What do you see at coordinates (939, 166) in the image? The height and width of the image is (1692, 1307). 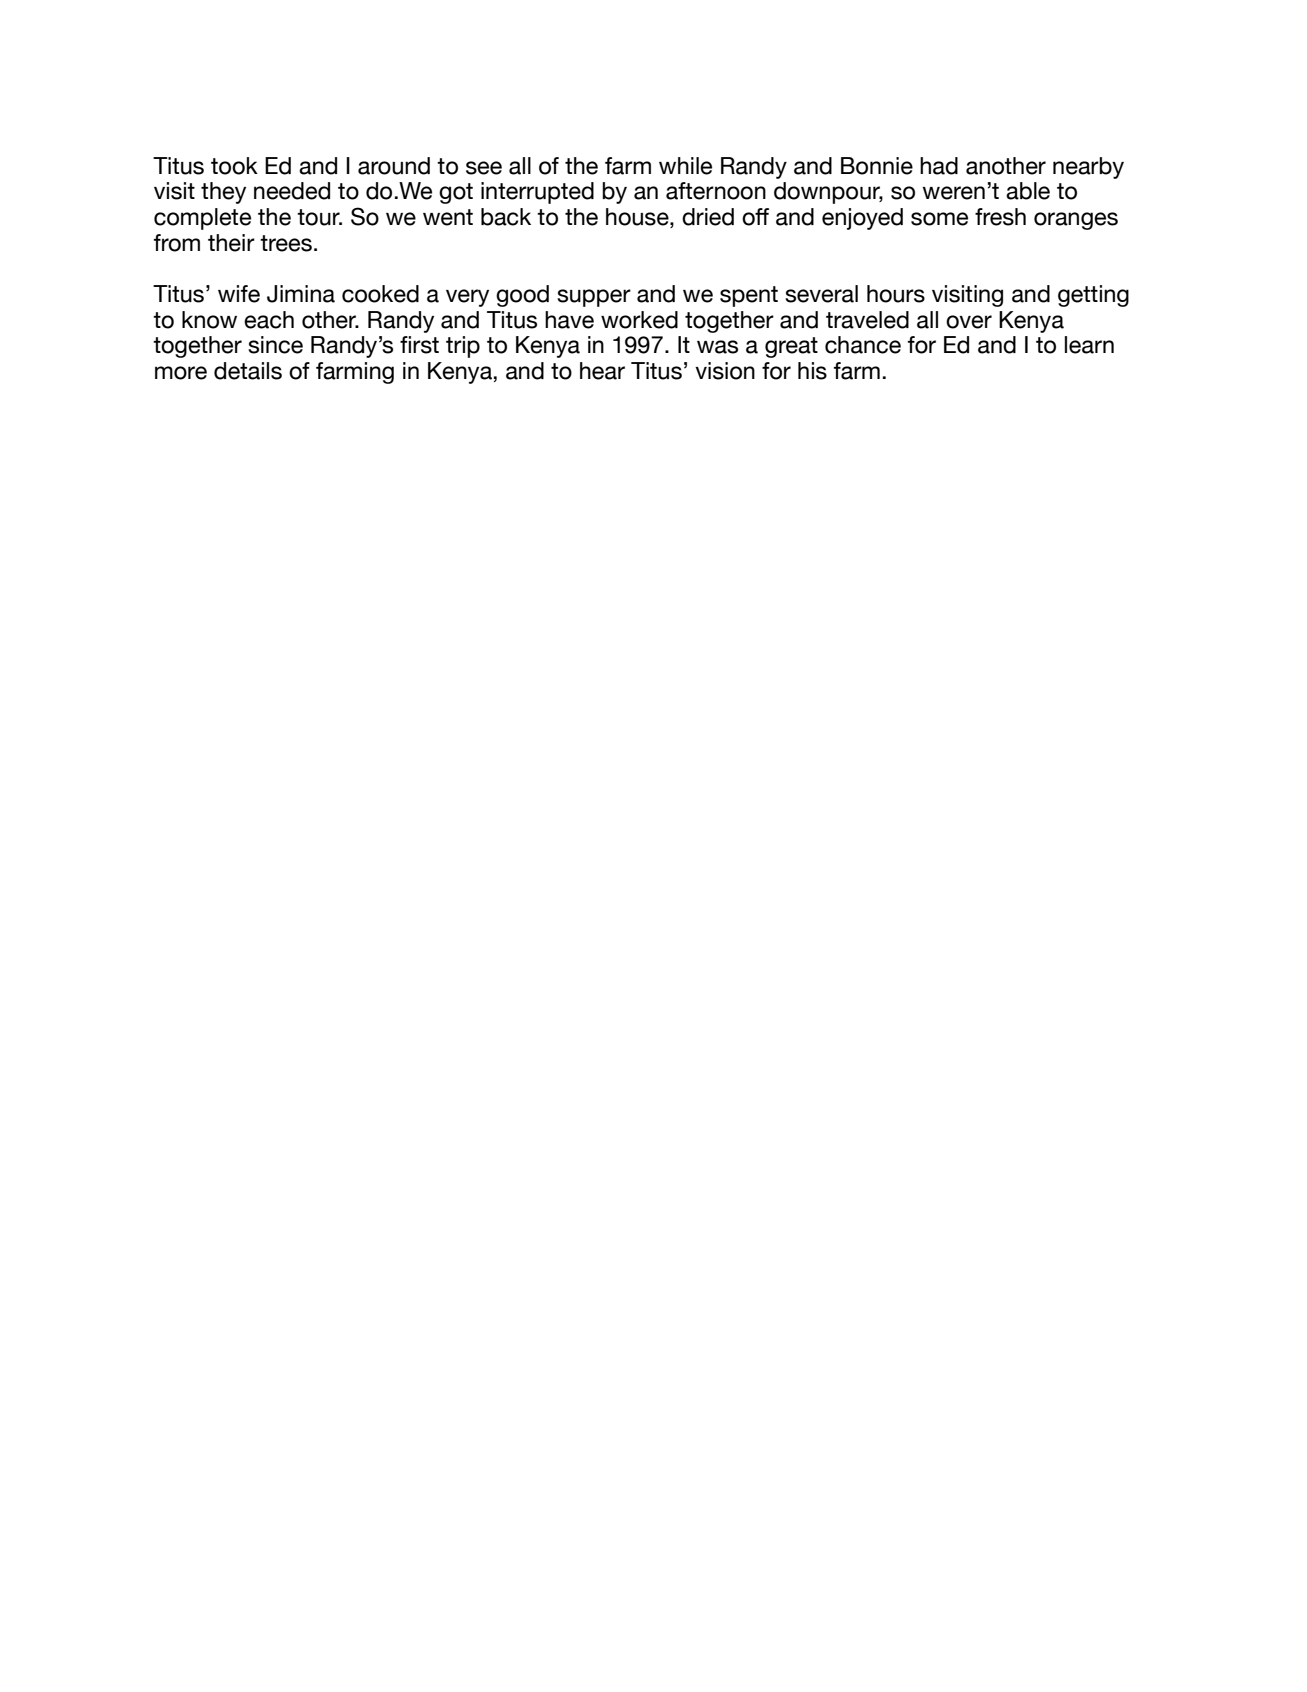 I see `had` at bounding box center [939, 166].
